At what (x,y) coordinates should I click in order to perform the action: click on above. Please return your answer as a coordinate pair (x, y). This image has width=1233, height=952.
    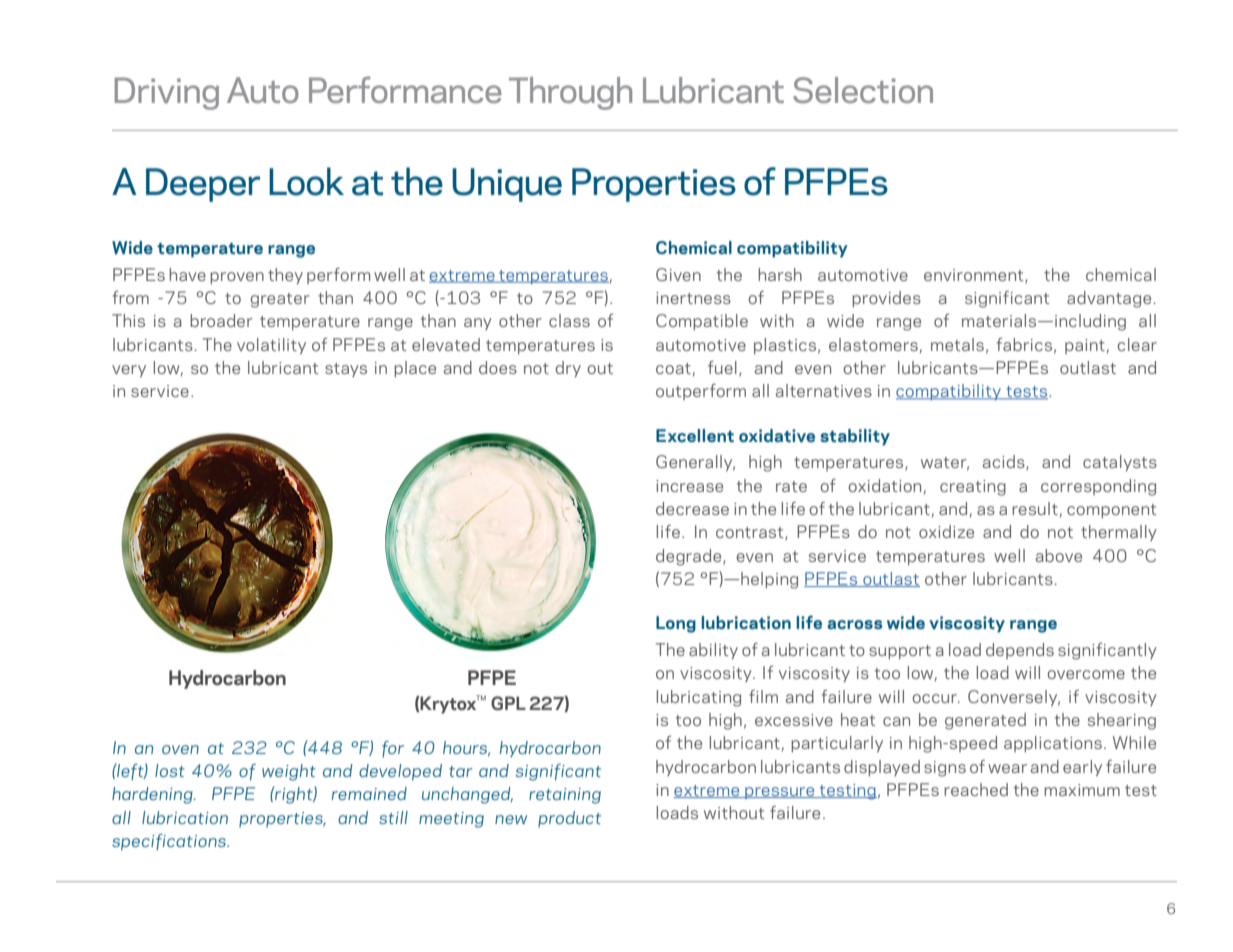
    Looking at the image, I should click on (1059, 555).
